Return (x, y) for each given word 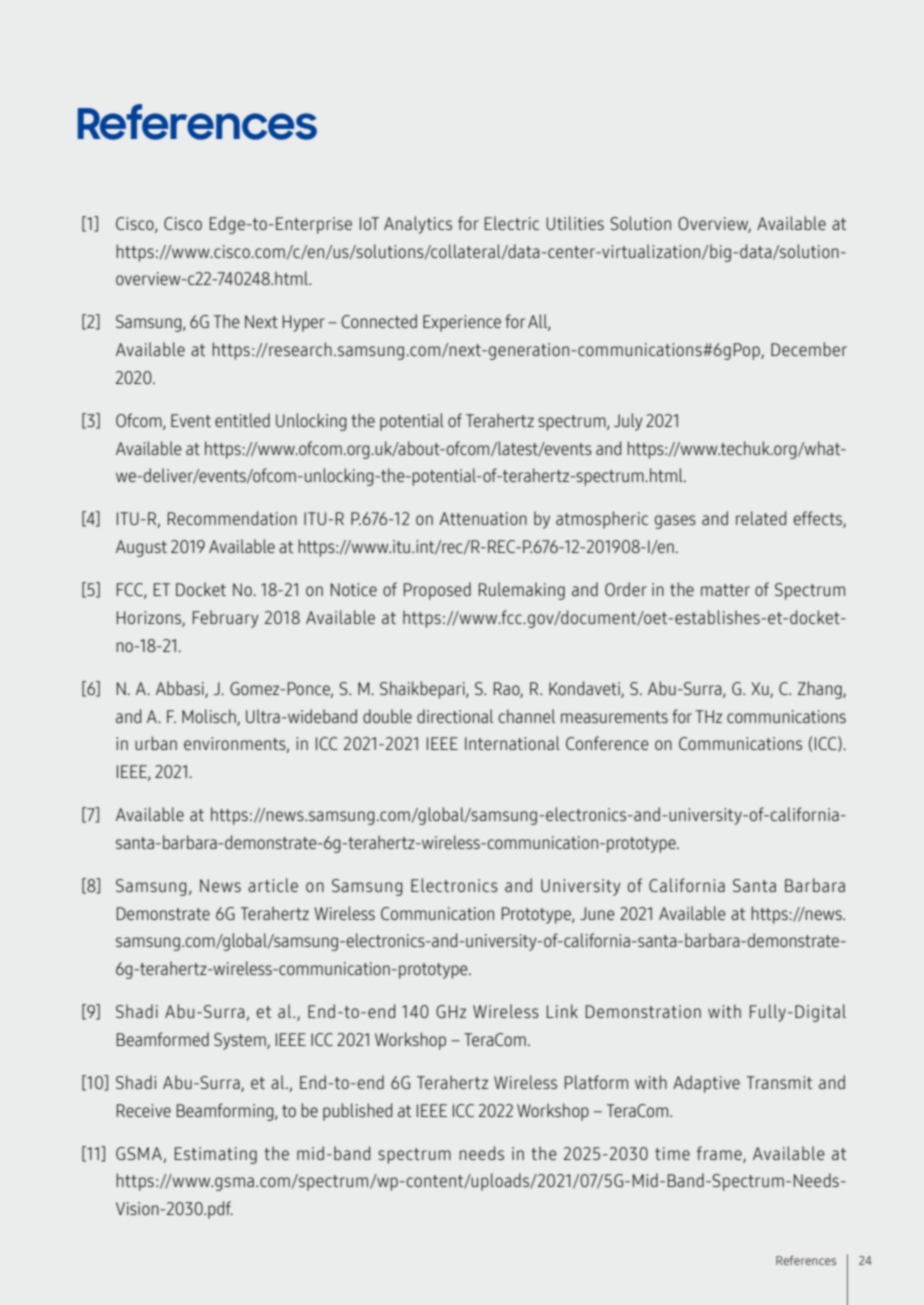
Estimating (216, 1155)
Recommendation (232, 518)
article (273, 885)
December (809, 349)
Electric (512, 223)
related (761, 518)
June (597, 913)
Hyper (304, 323)
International (512, 743)
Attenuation (483, 518)
